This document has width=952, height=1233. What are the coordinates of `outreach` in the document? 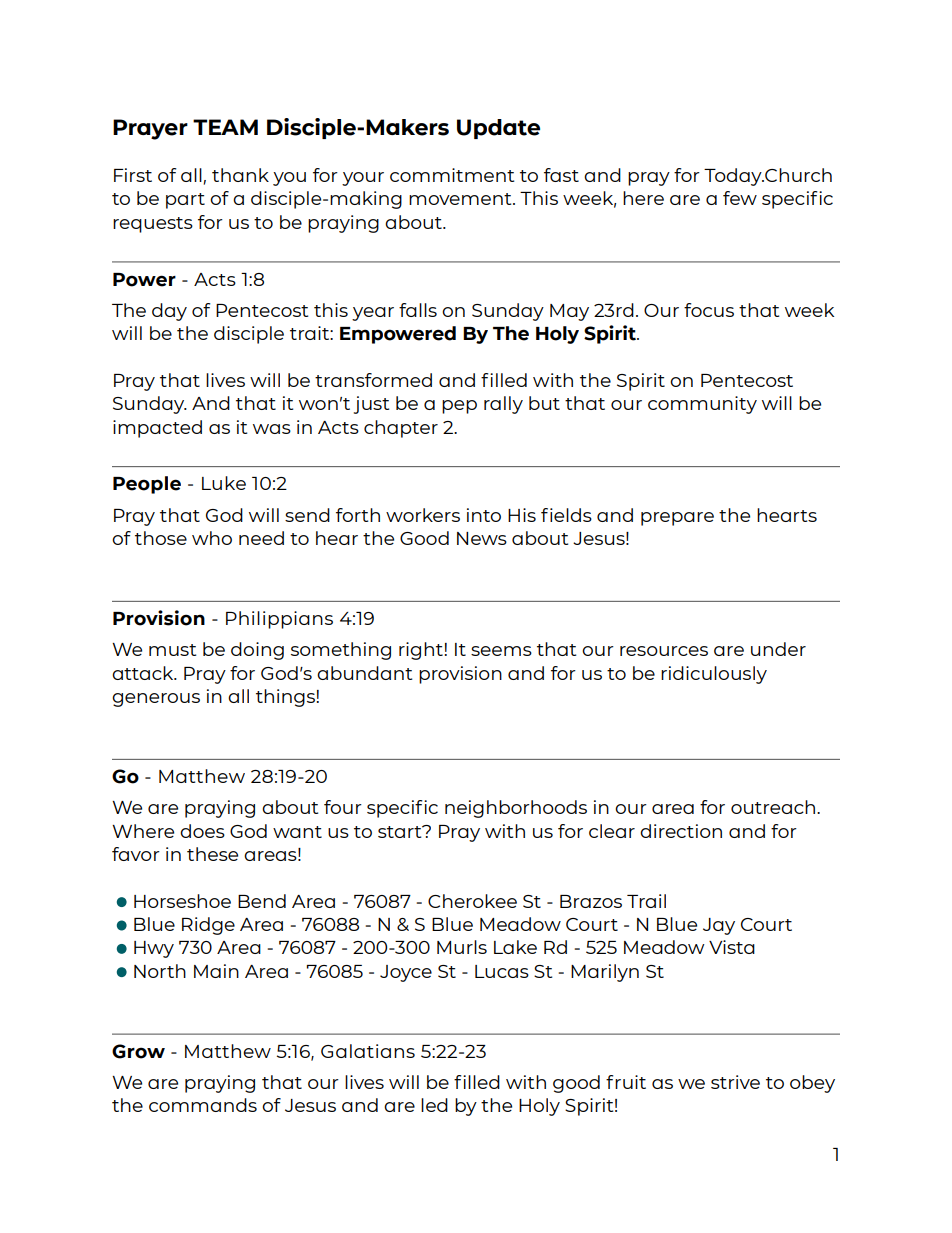 It's located at (773, 807).
